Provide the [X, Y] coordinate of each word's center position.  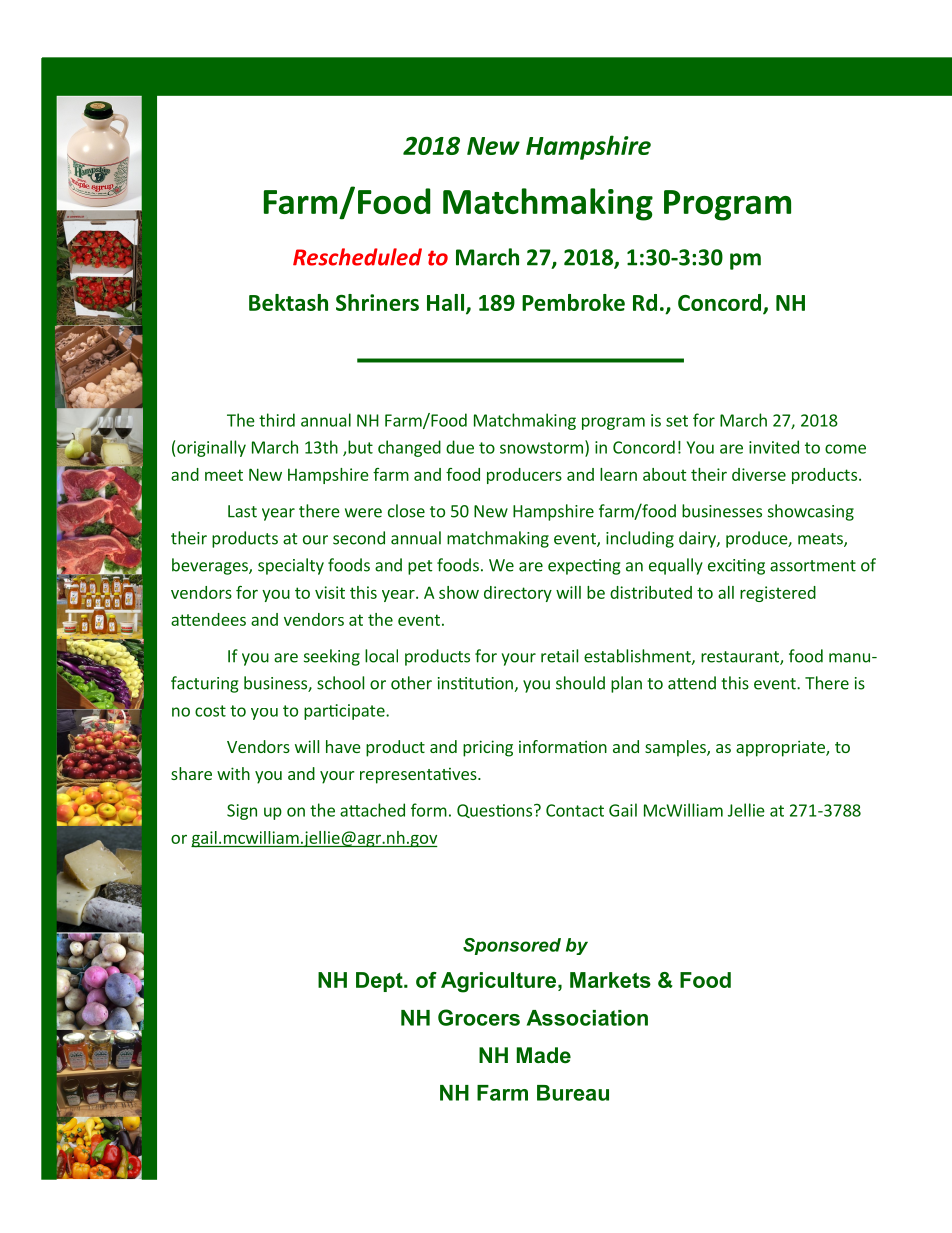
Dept [380, 982]
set [677, 421]
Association [587, 1018]
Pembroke [573, 302]
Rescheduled [357, 257]
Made [544, 1055]
